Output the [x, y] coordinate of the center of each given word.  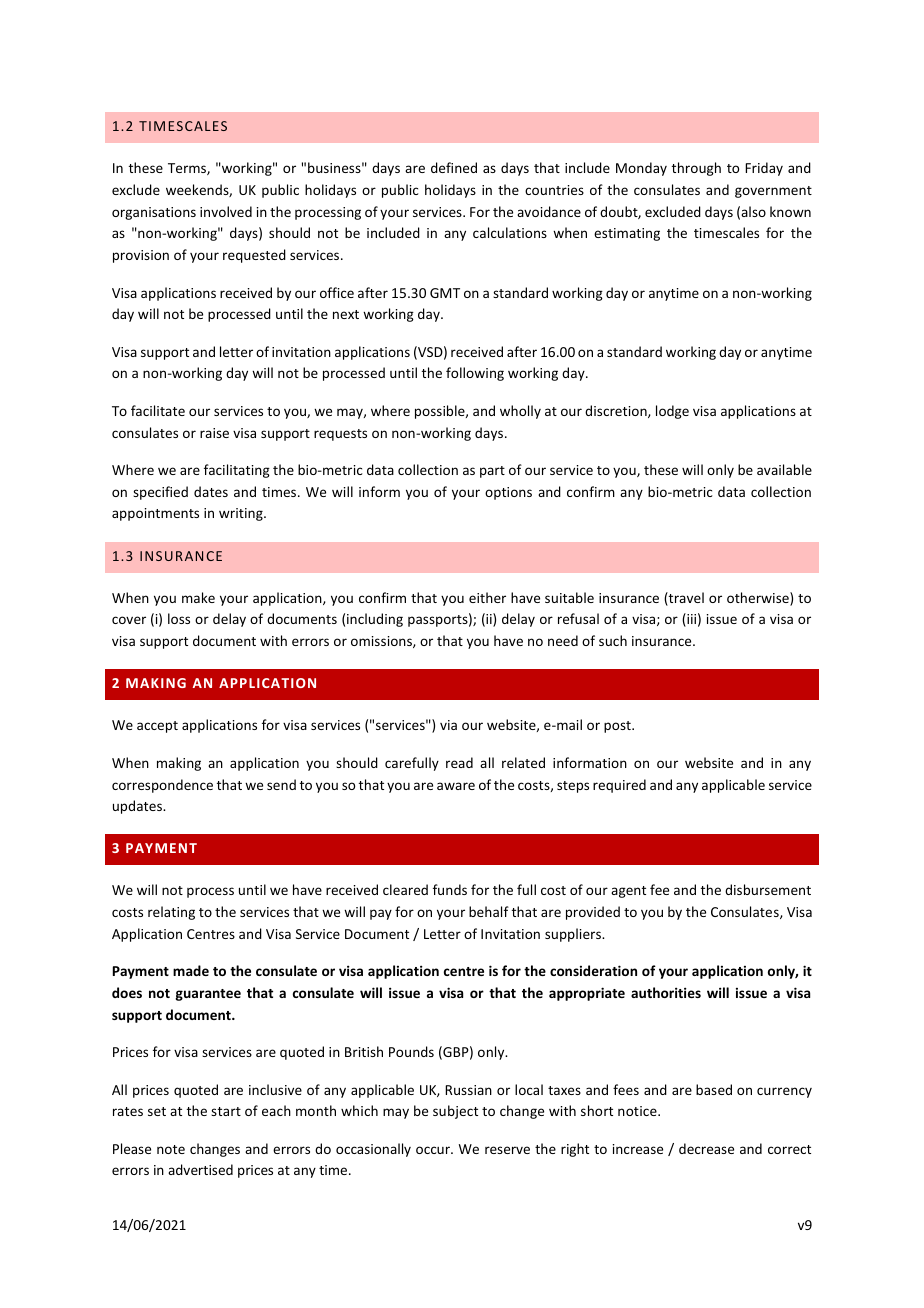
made [191, 970]
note [171, 1149]
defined [454, 167]
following [475, 374]
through [696, 169]
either [487, 597]
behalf [489, 911]
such [613, 640]
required [619, 786]
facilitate [158, 410]
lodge [672, 412]
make [198, 597]
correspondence [162, 786]
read [459, 762]
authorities [666, 992]
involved [226, 211]
